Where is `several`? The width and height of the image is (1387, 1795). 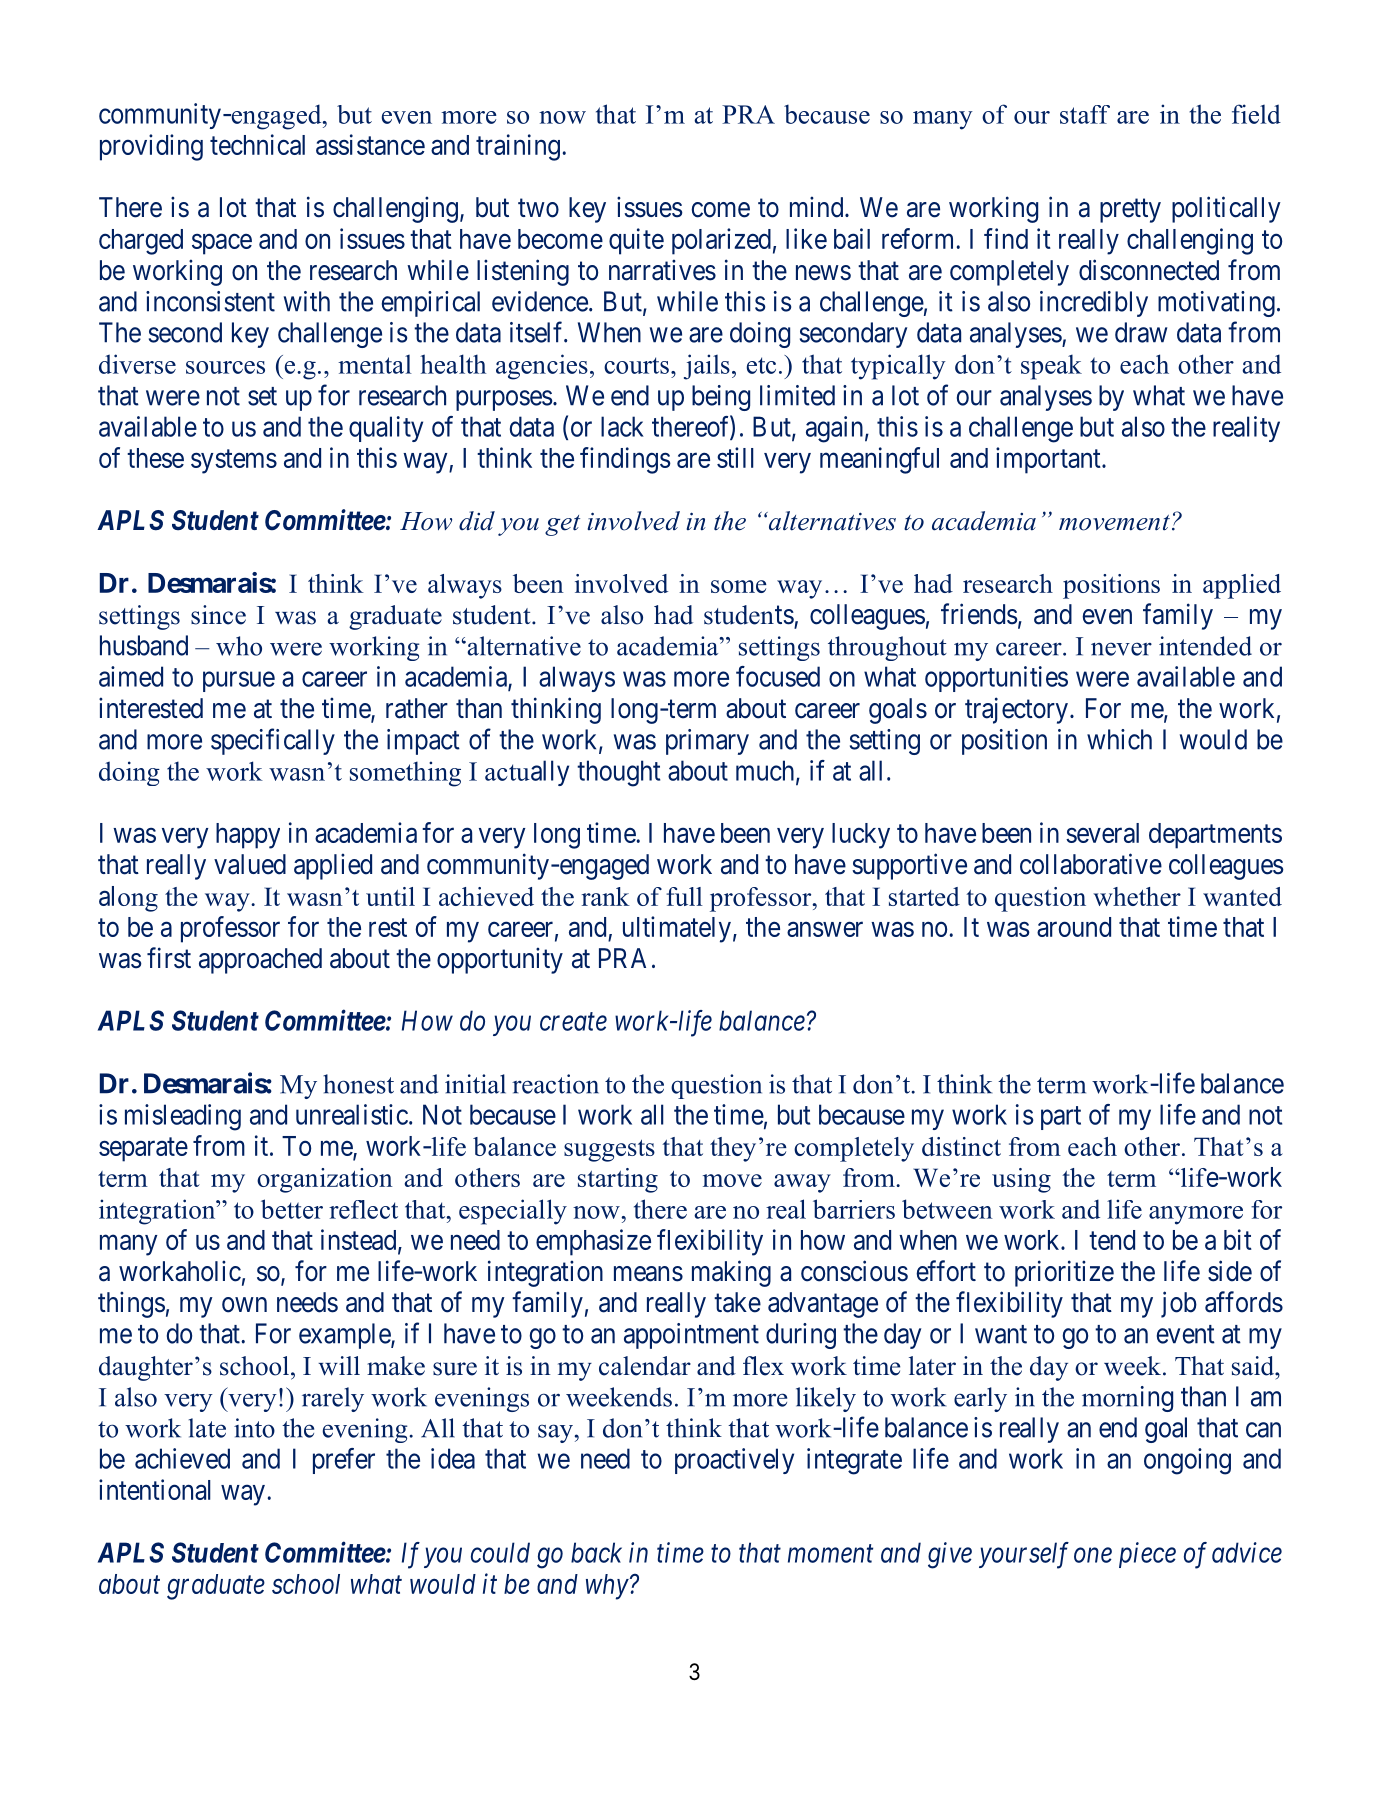 several is located at coordinates (1102, 833).
